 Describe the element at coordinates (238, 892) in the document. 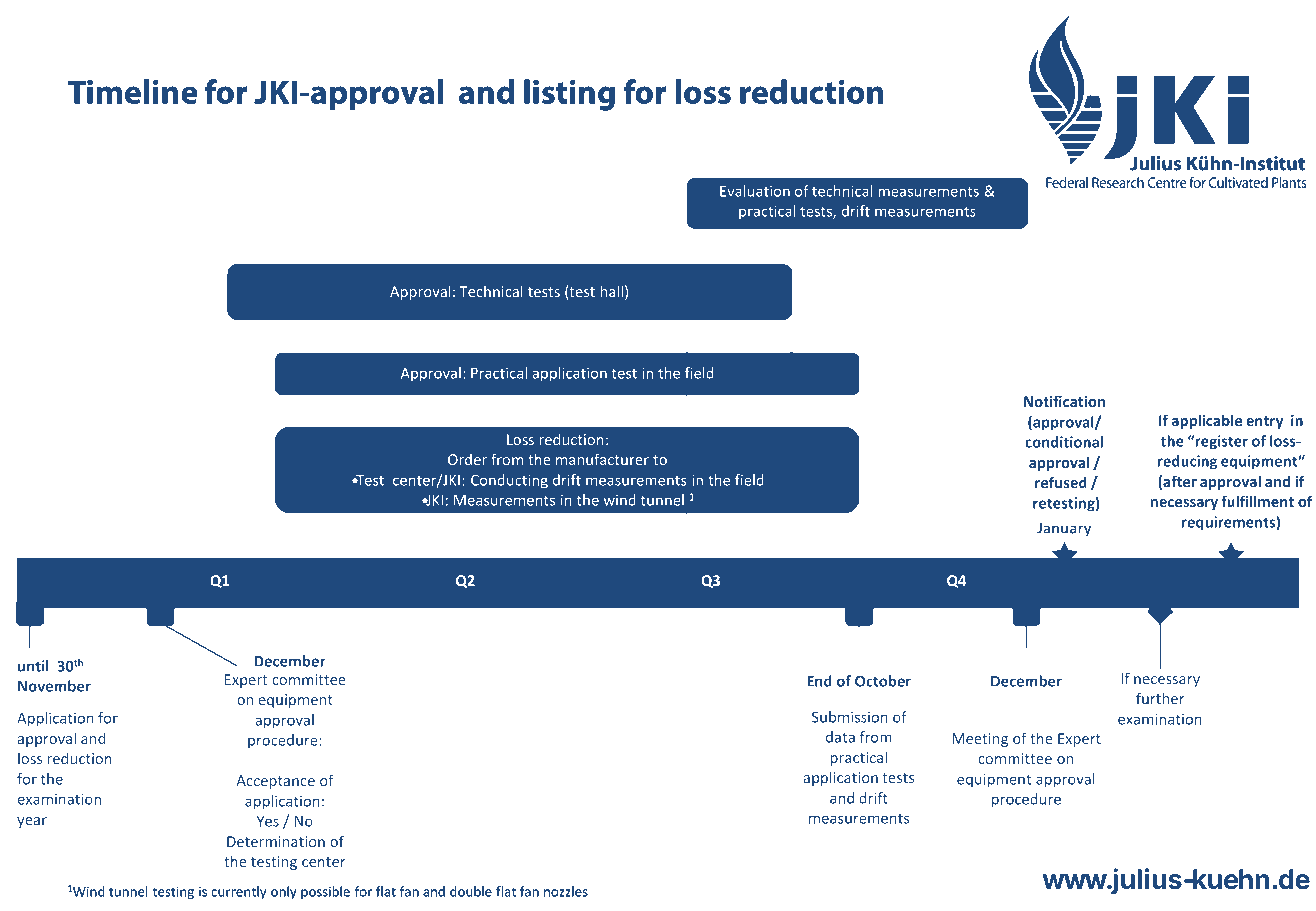

I see `currently` at that location.
